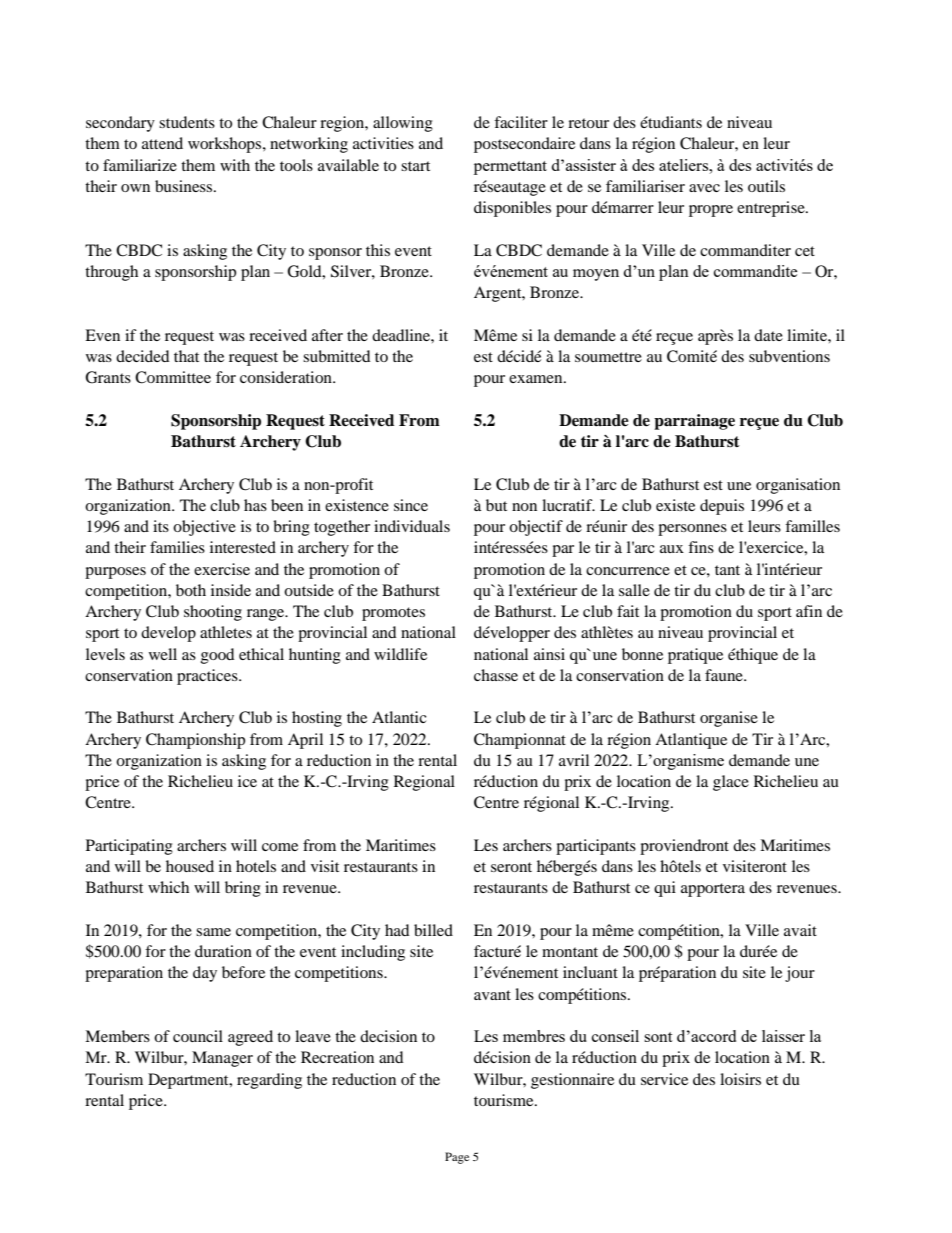  Describe the element at coordinates (457, 1158) in the screenshot. I see `Page` at that location.
